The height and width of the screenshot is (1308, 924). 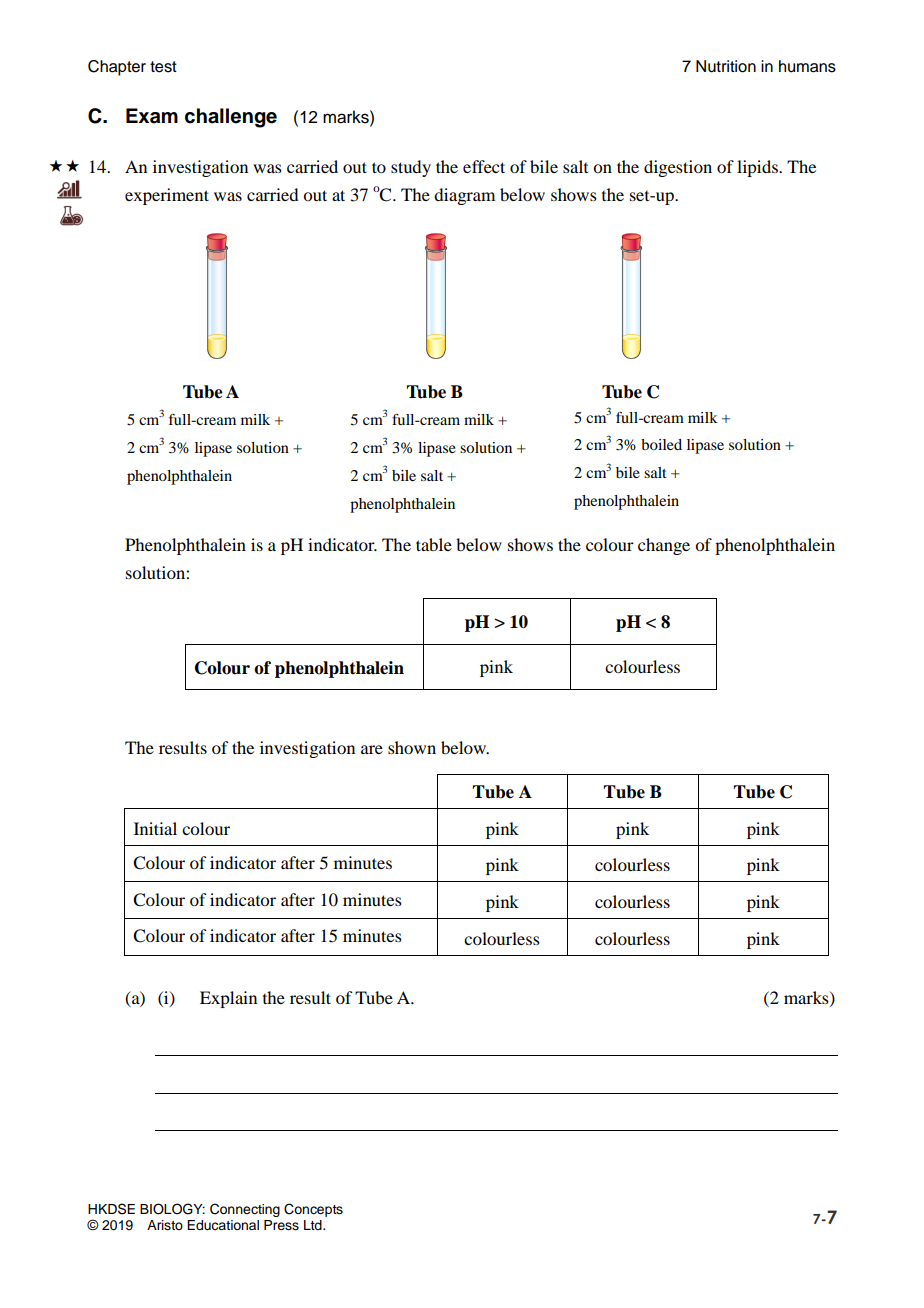 What do you see at coordinates (484, 166) in the screenshot?
I see `effect` at bounding box center [484, 166].
